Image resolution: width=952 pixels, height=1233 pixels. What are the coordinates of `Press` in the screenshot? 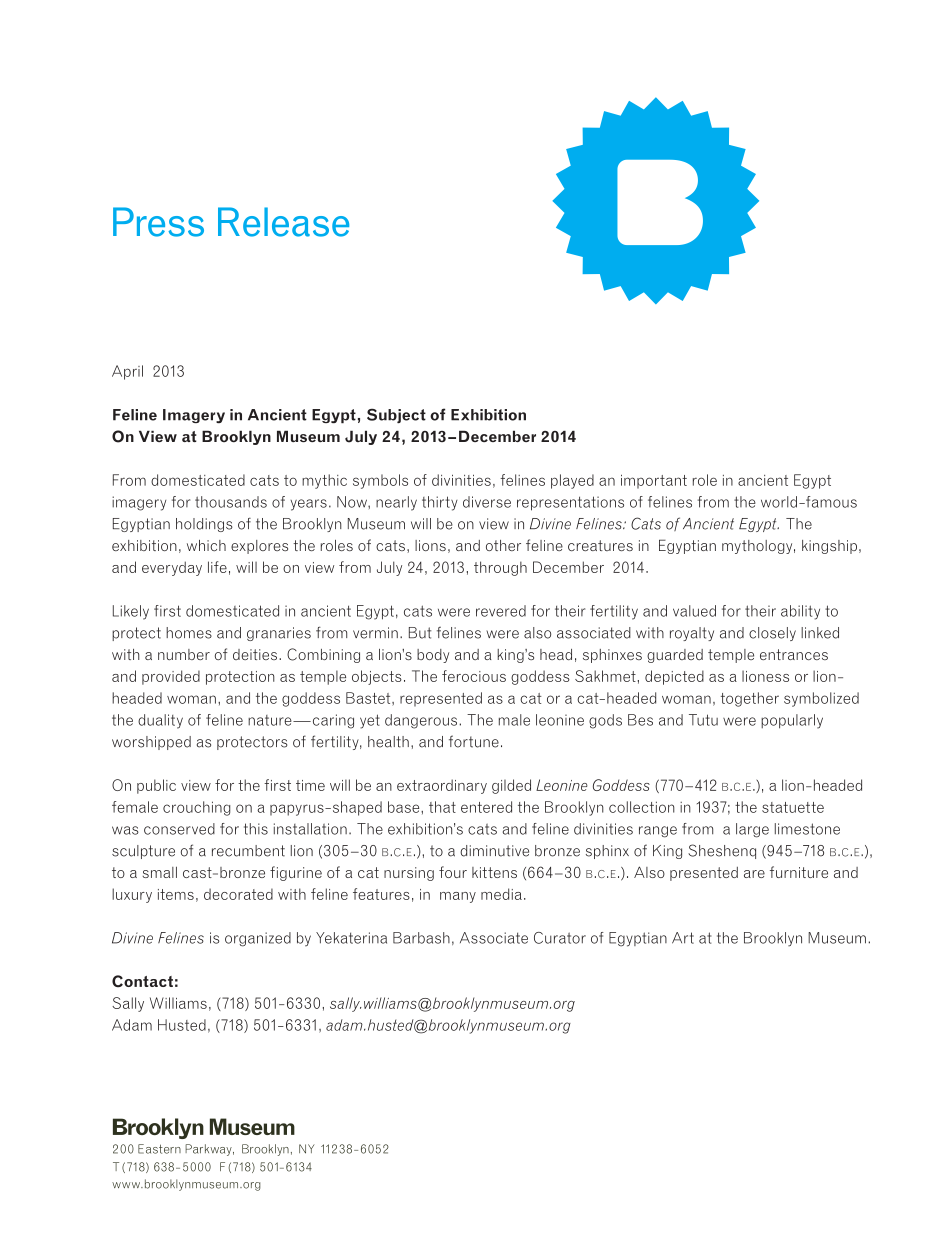 It's located at (158, 222).
